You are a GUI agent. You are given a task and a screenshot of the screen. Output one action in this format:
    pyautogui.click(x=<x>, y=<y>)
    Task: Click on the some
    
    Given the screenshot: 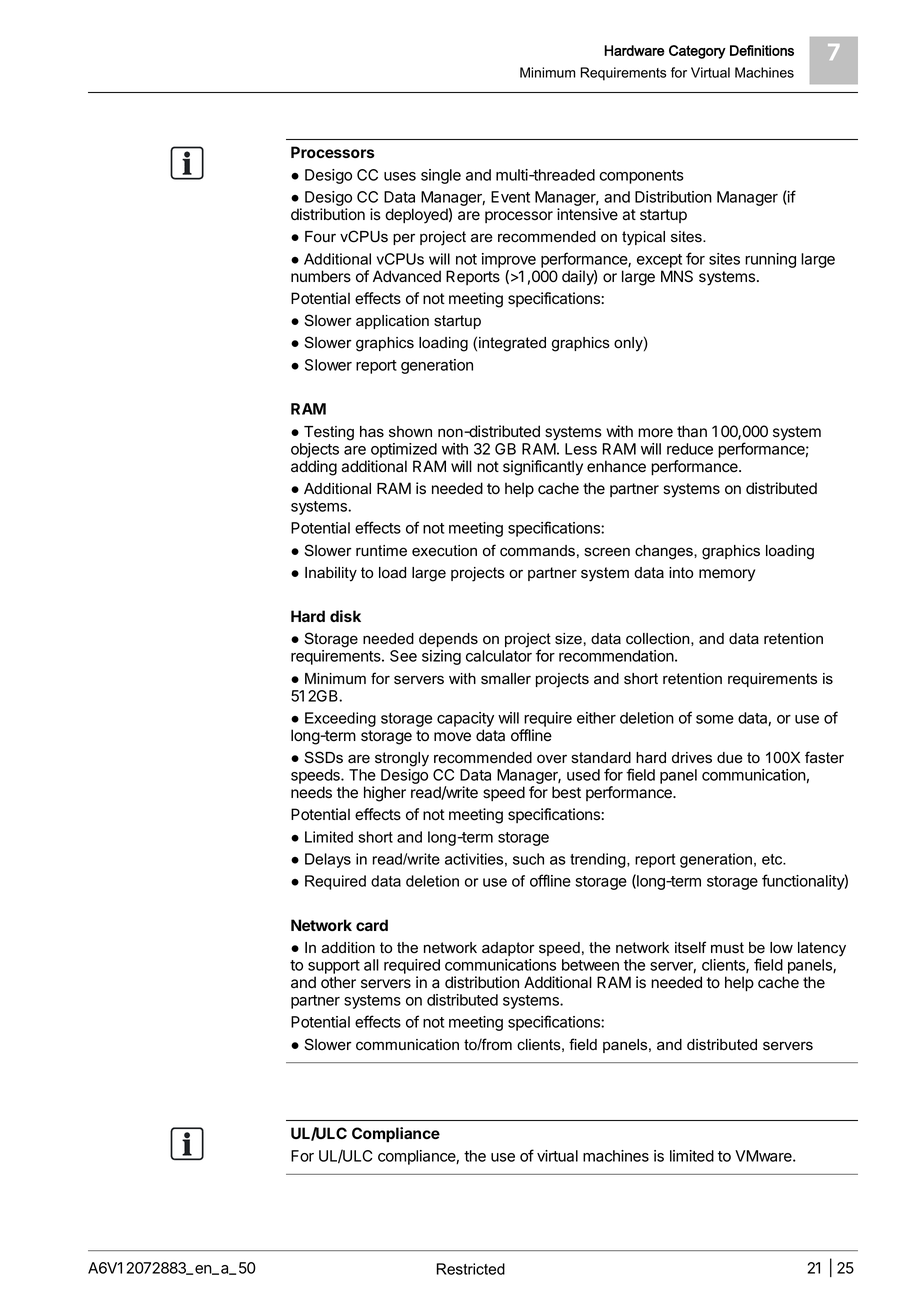 What is the action you would take?
    pyautogui.click(x=715, y=719)
